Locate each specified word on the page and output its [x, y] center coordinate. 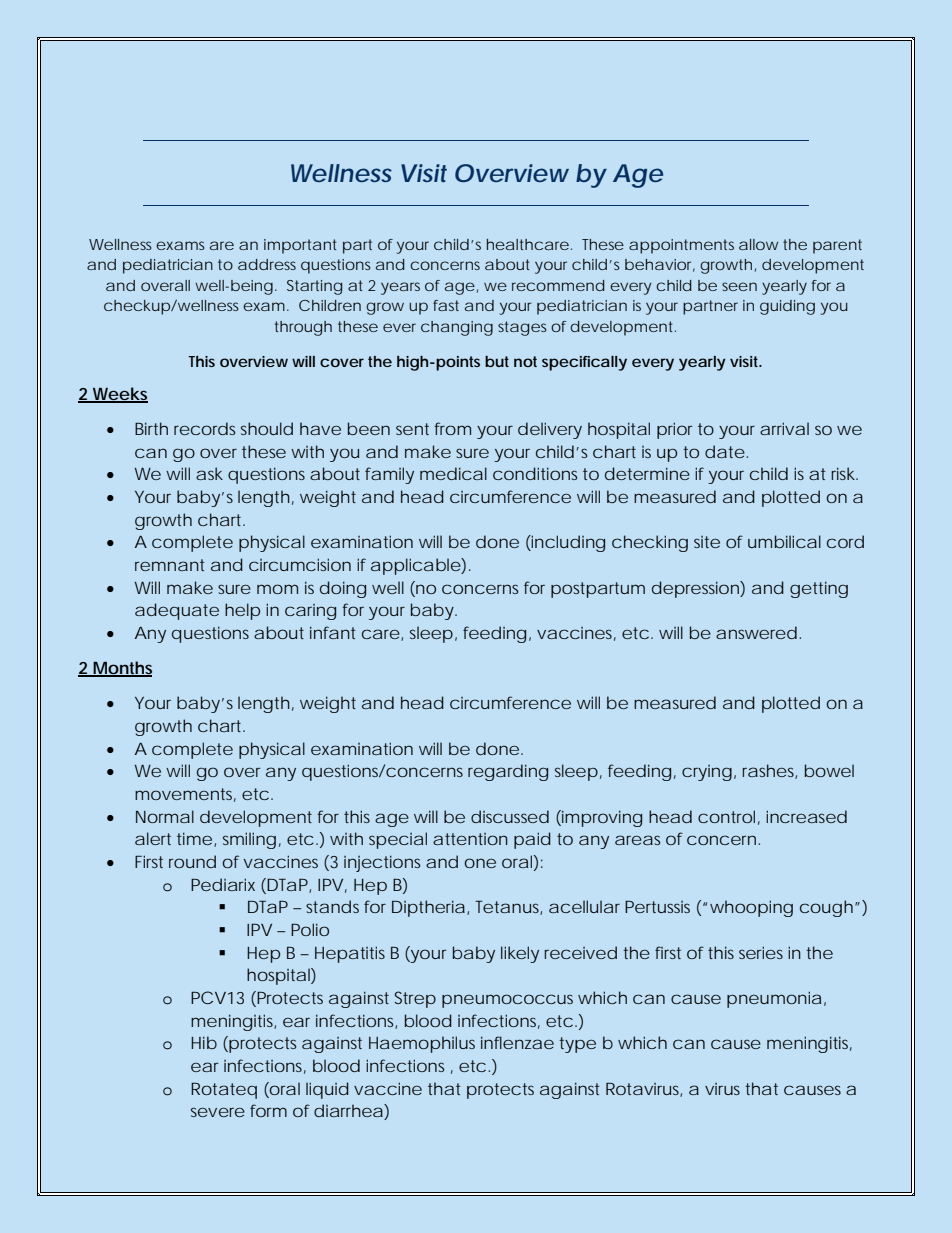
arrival [784, 428]
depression [695, 589]
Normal [165, 816]
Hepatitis [350, 954]
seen [739, 286]
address [267, 264]
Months [121, 669]
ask [209, 473]
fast [446, 305]
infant [333, 632]
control [726, 816]
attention [470, 839]
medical [453, 473]
